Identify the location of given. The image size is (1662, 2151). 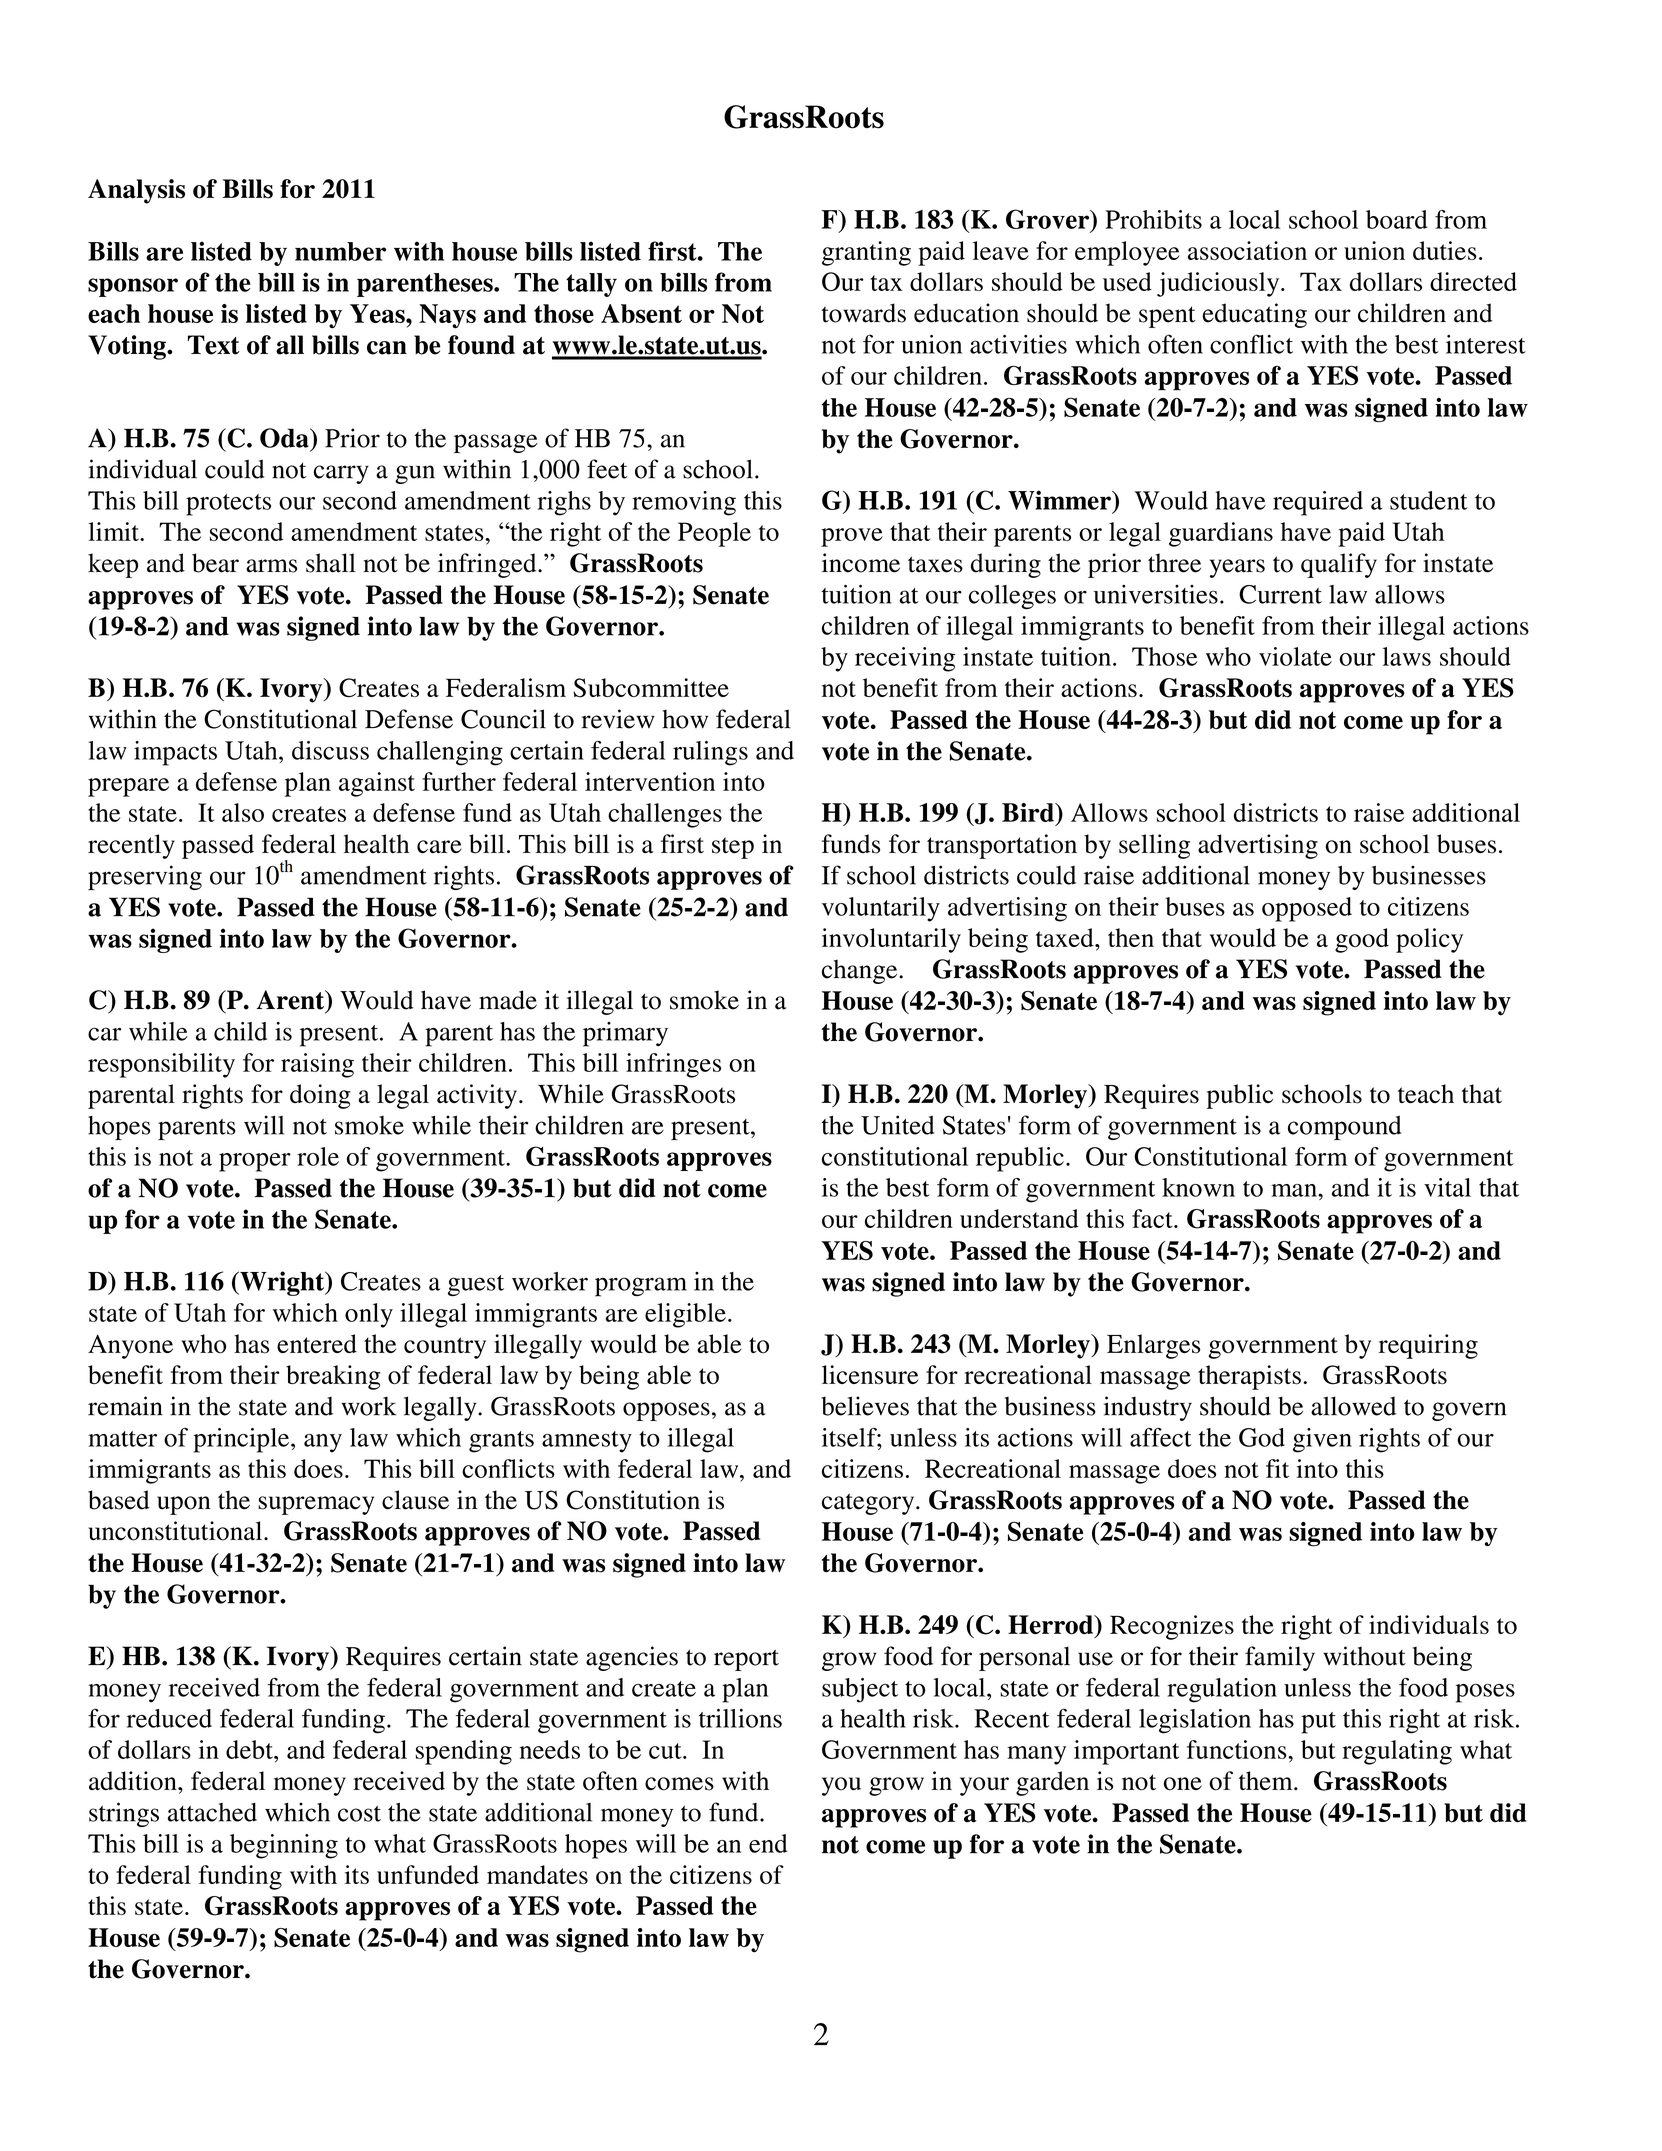
(1322, 1440).
